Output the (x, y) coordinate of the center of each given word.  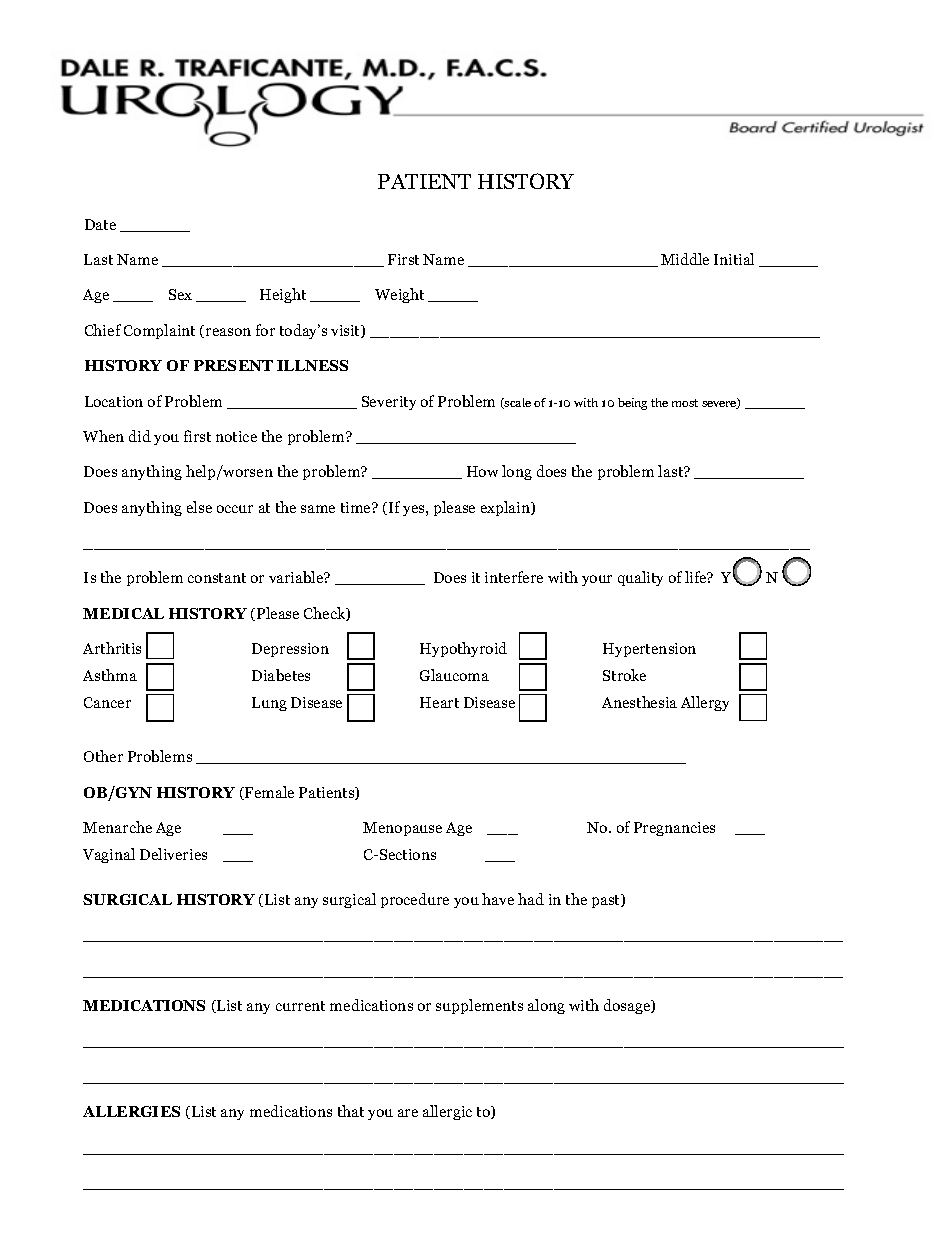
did (140, 436)
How (482, 471)
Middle (685, 259)
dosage (628, 1006)
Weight (399, 295)
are (408, 1113)
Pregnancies (674, 829)
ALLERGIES (131, 1111)
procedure (415, 900)
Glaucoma (454, 675)
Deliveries (173, 854)
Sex (180, 294)
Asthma (110, 675)
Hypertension (649, 650)
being (632, 404)
